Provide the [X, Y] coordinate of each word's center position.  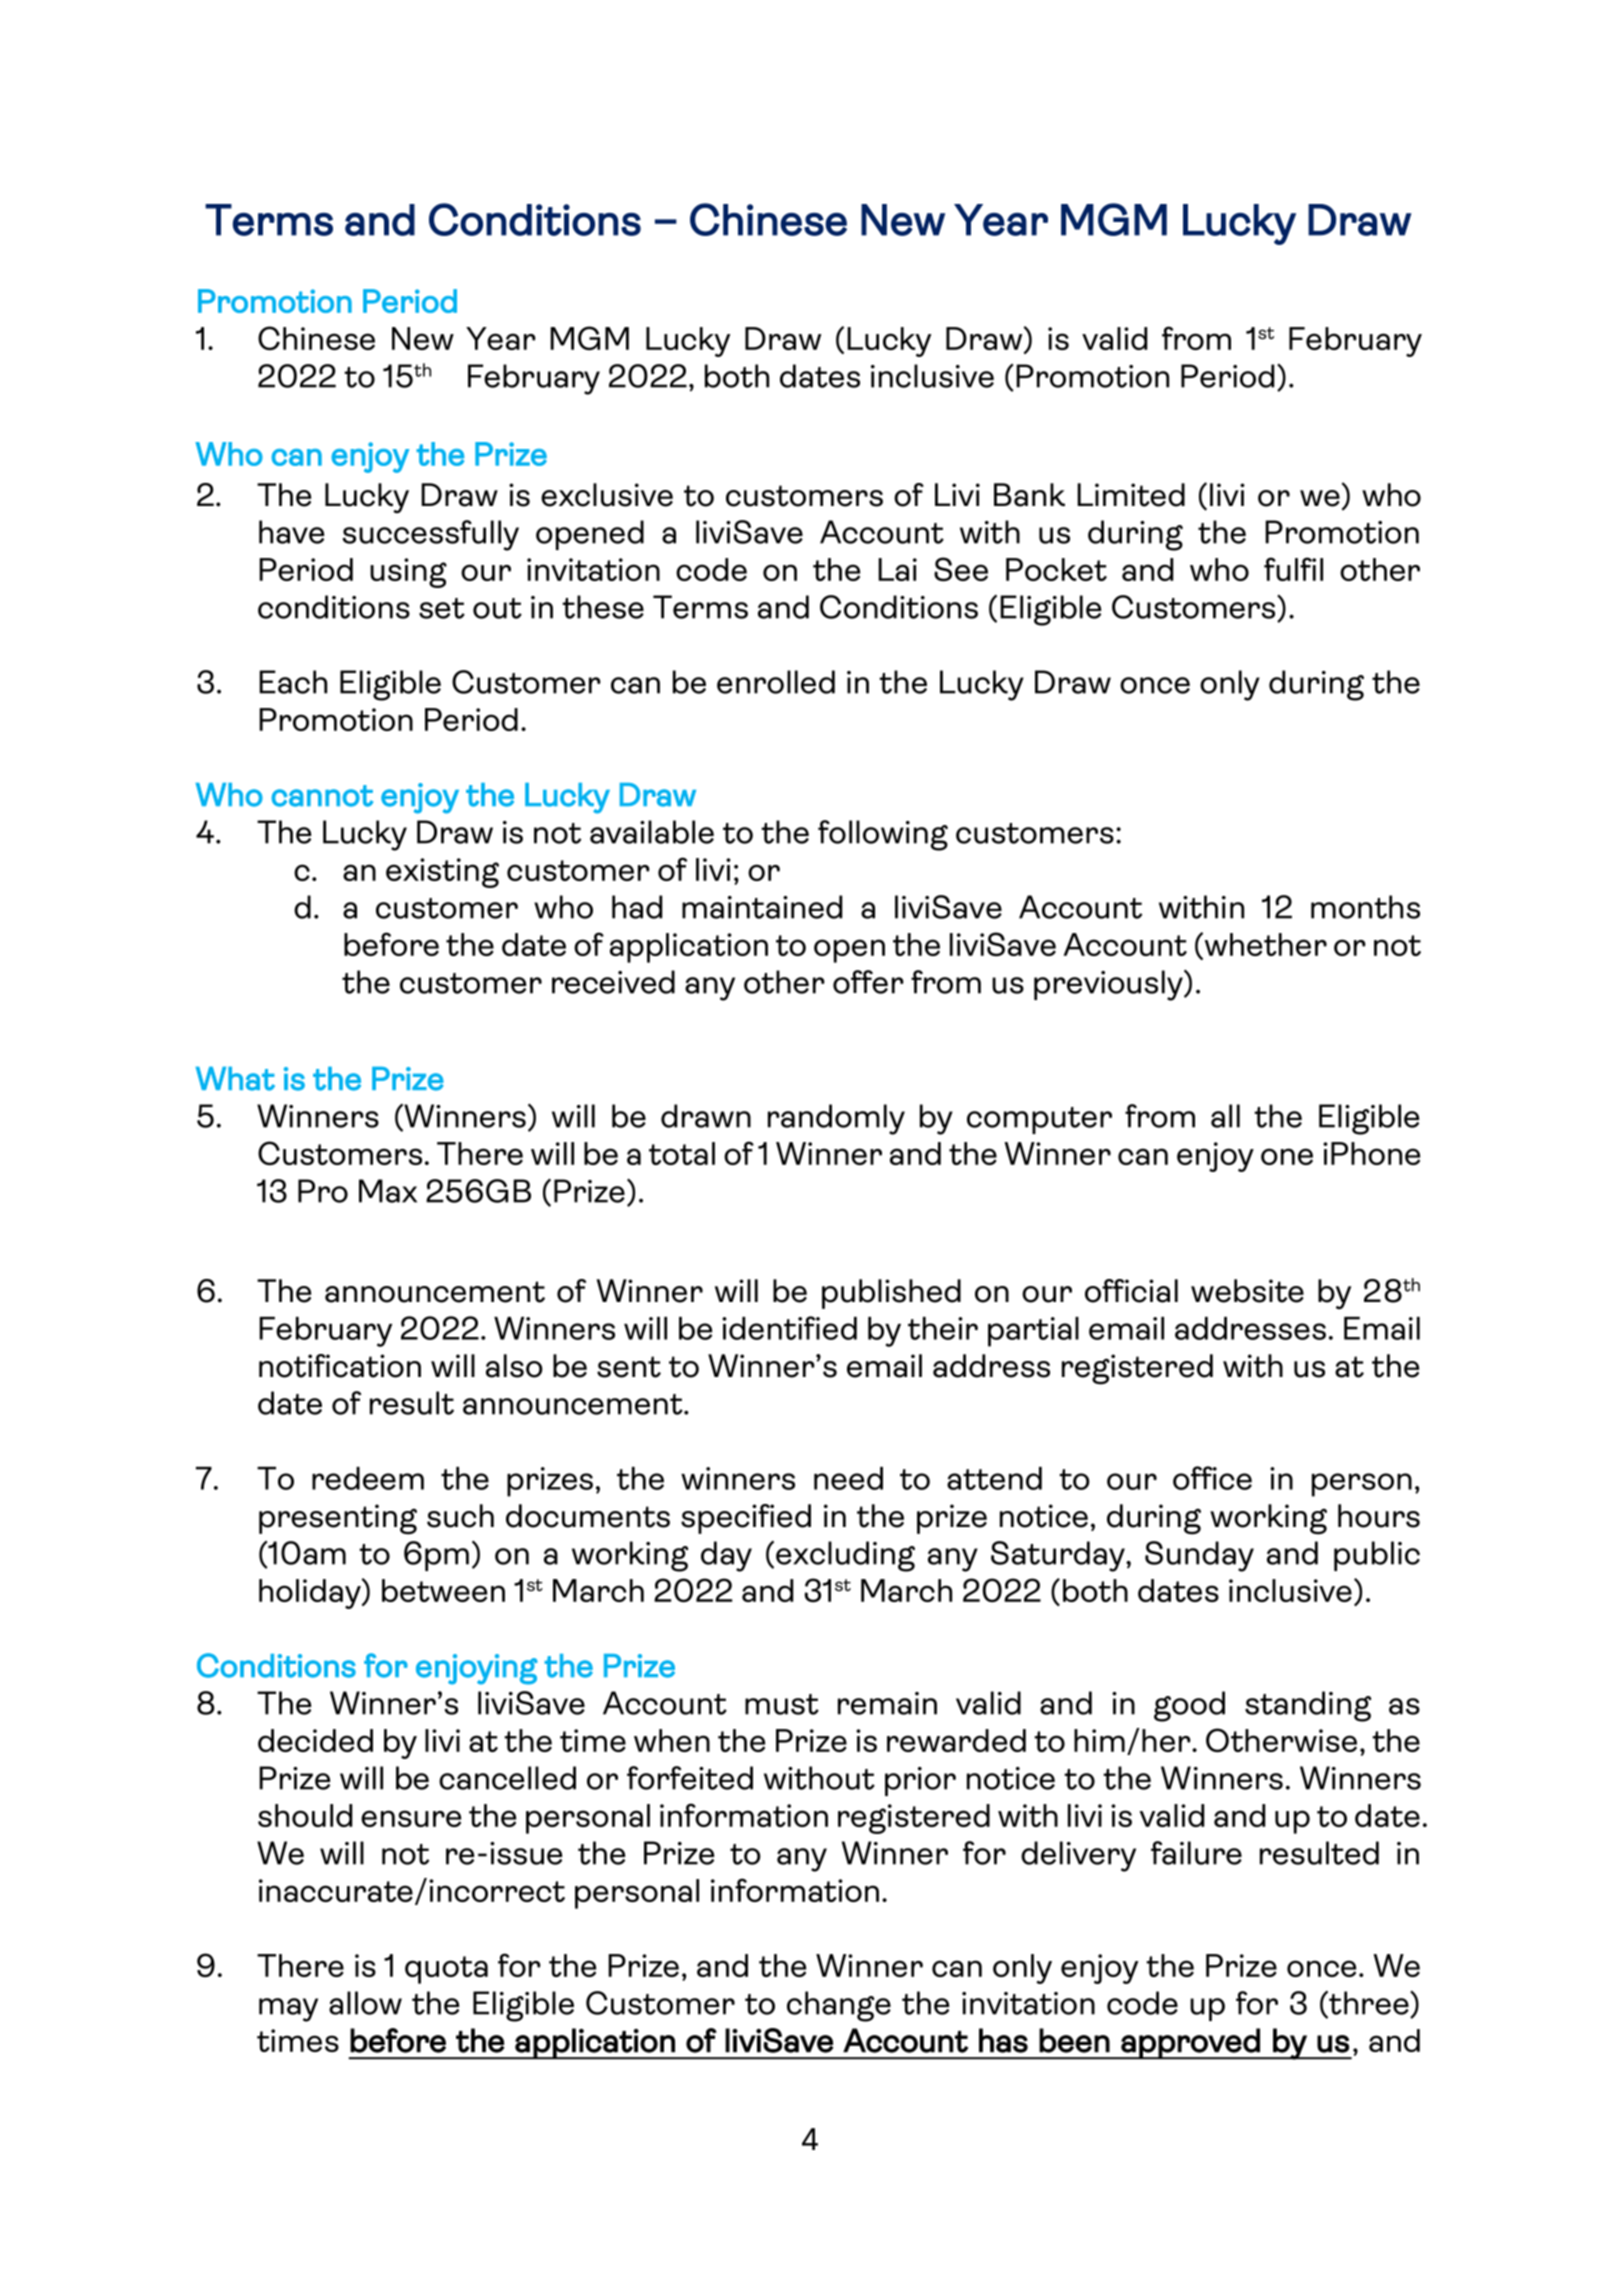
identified [789, 1328]
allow [365, 2003]
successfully [430, 535]
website [1247, 1291]
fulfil [1293, 569]
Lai [897, 569]
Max [388, 1191]
